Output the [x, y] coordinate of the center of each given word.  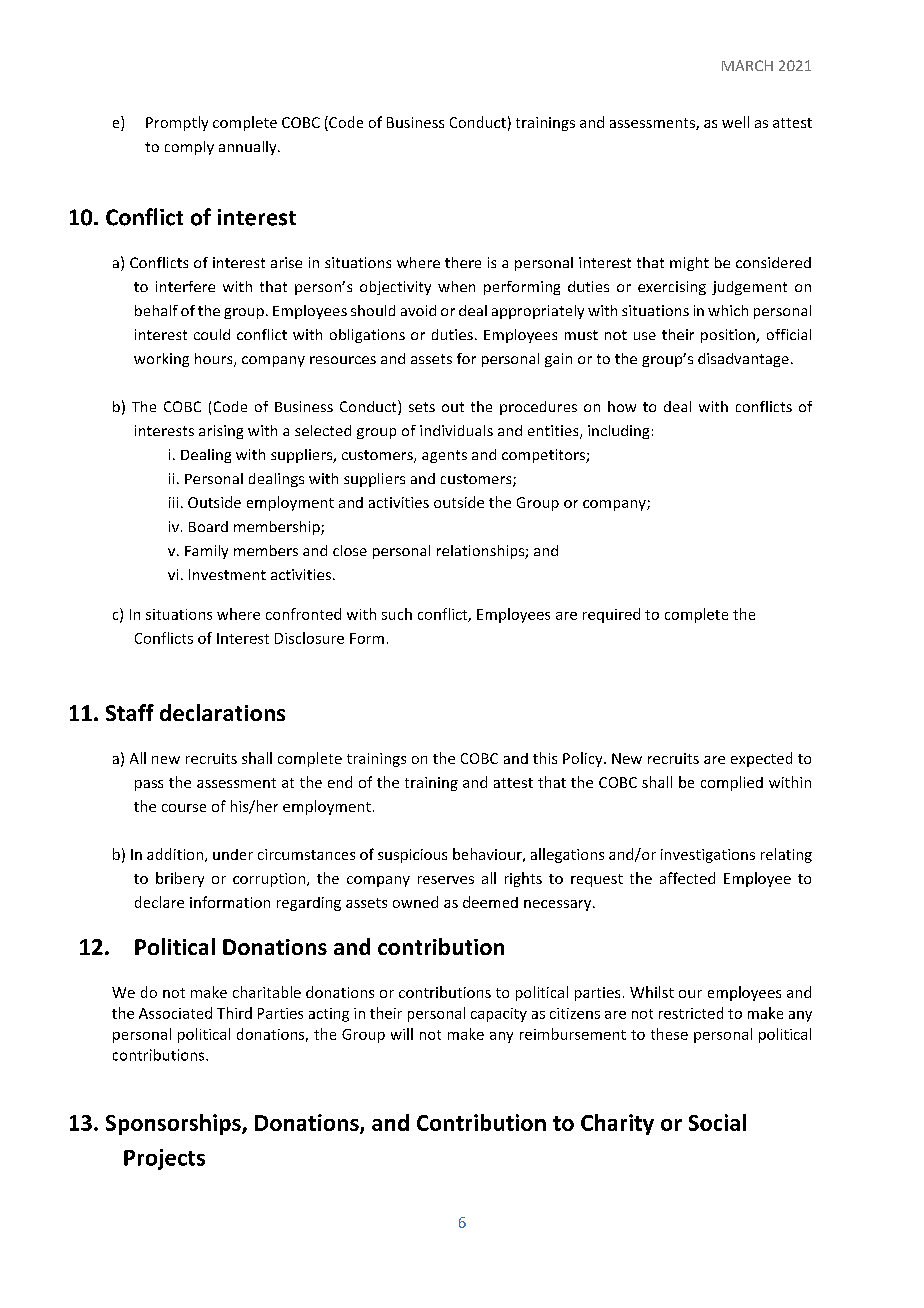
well [735, 122]
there [463, 262]
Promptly [177, 123]
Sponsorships [174, 1124]
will [402, 1034]
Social [717, 1122]
